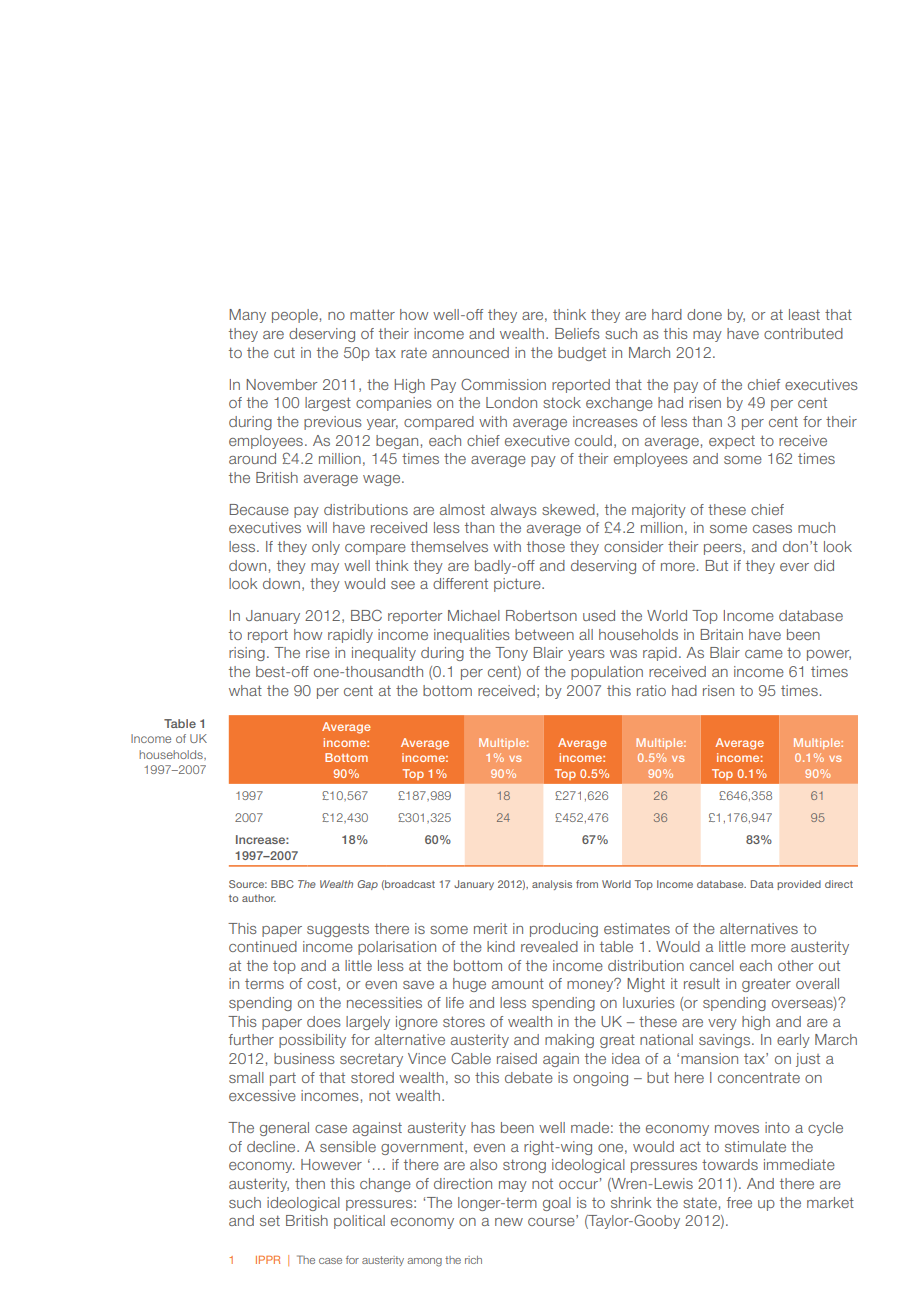 This screenshot has height=1308, width=924. I want to click on came, so click(764, 654).
